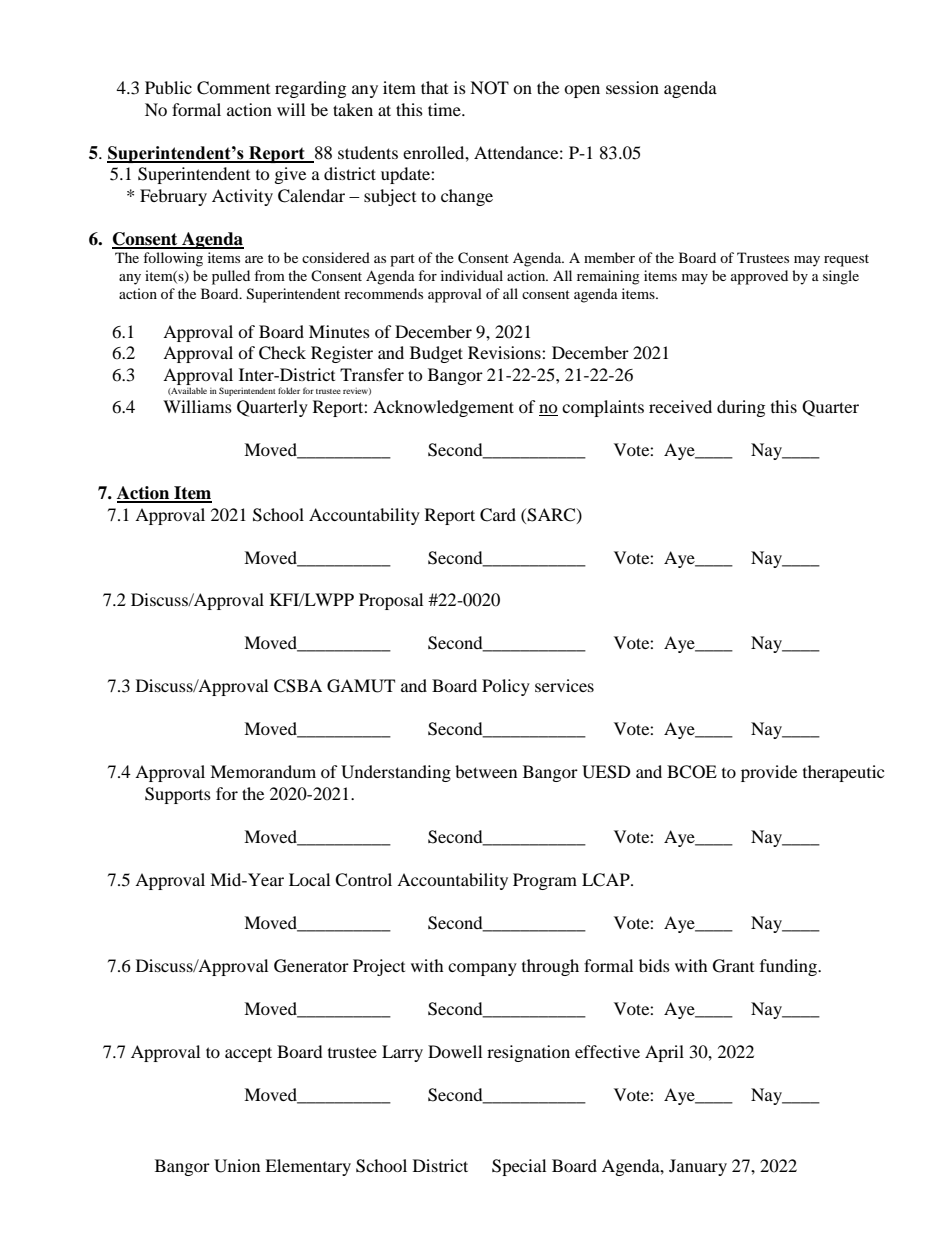  Describe the element at coordinates (489, 88) in the page. I see `NOT` at that location.
